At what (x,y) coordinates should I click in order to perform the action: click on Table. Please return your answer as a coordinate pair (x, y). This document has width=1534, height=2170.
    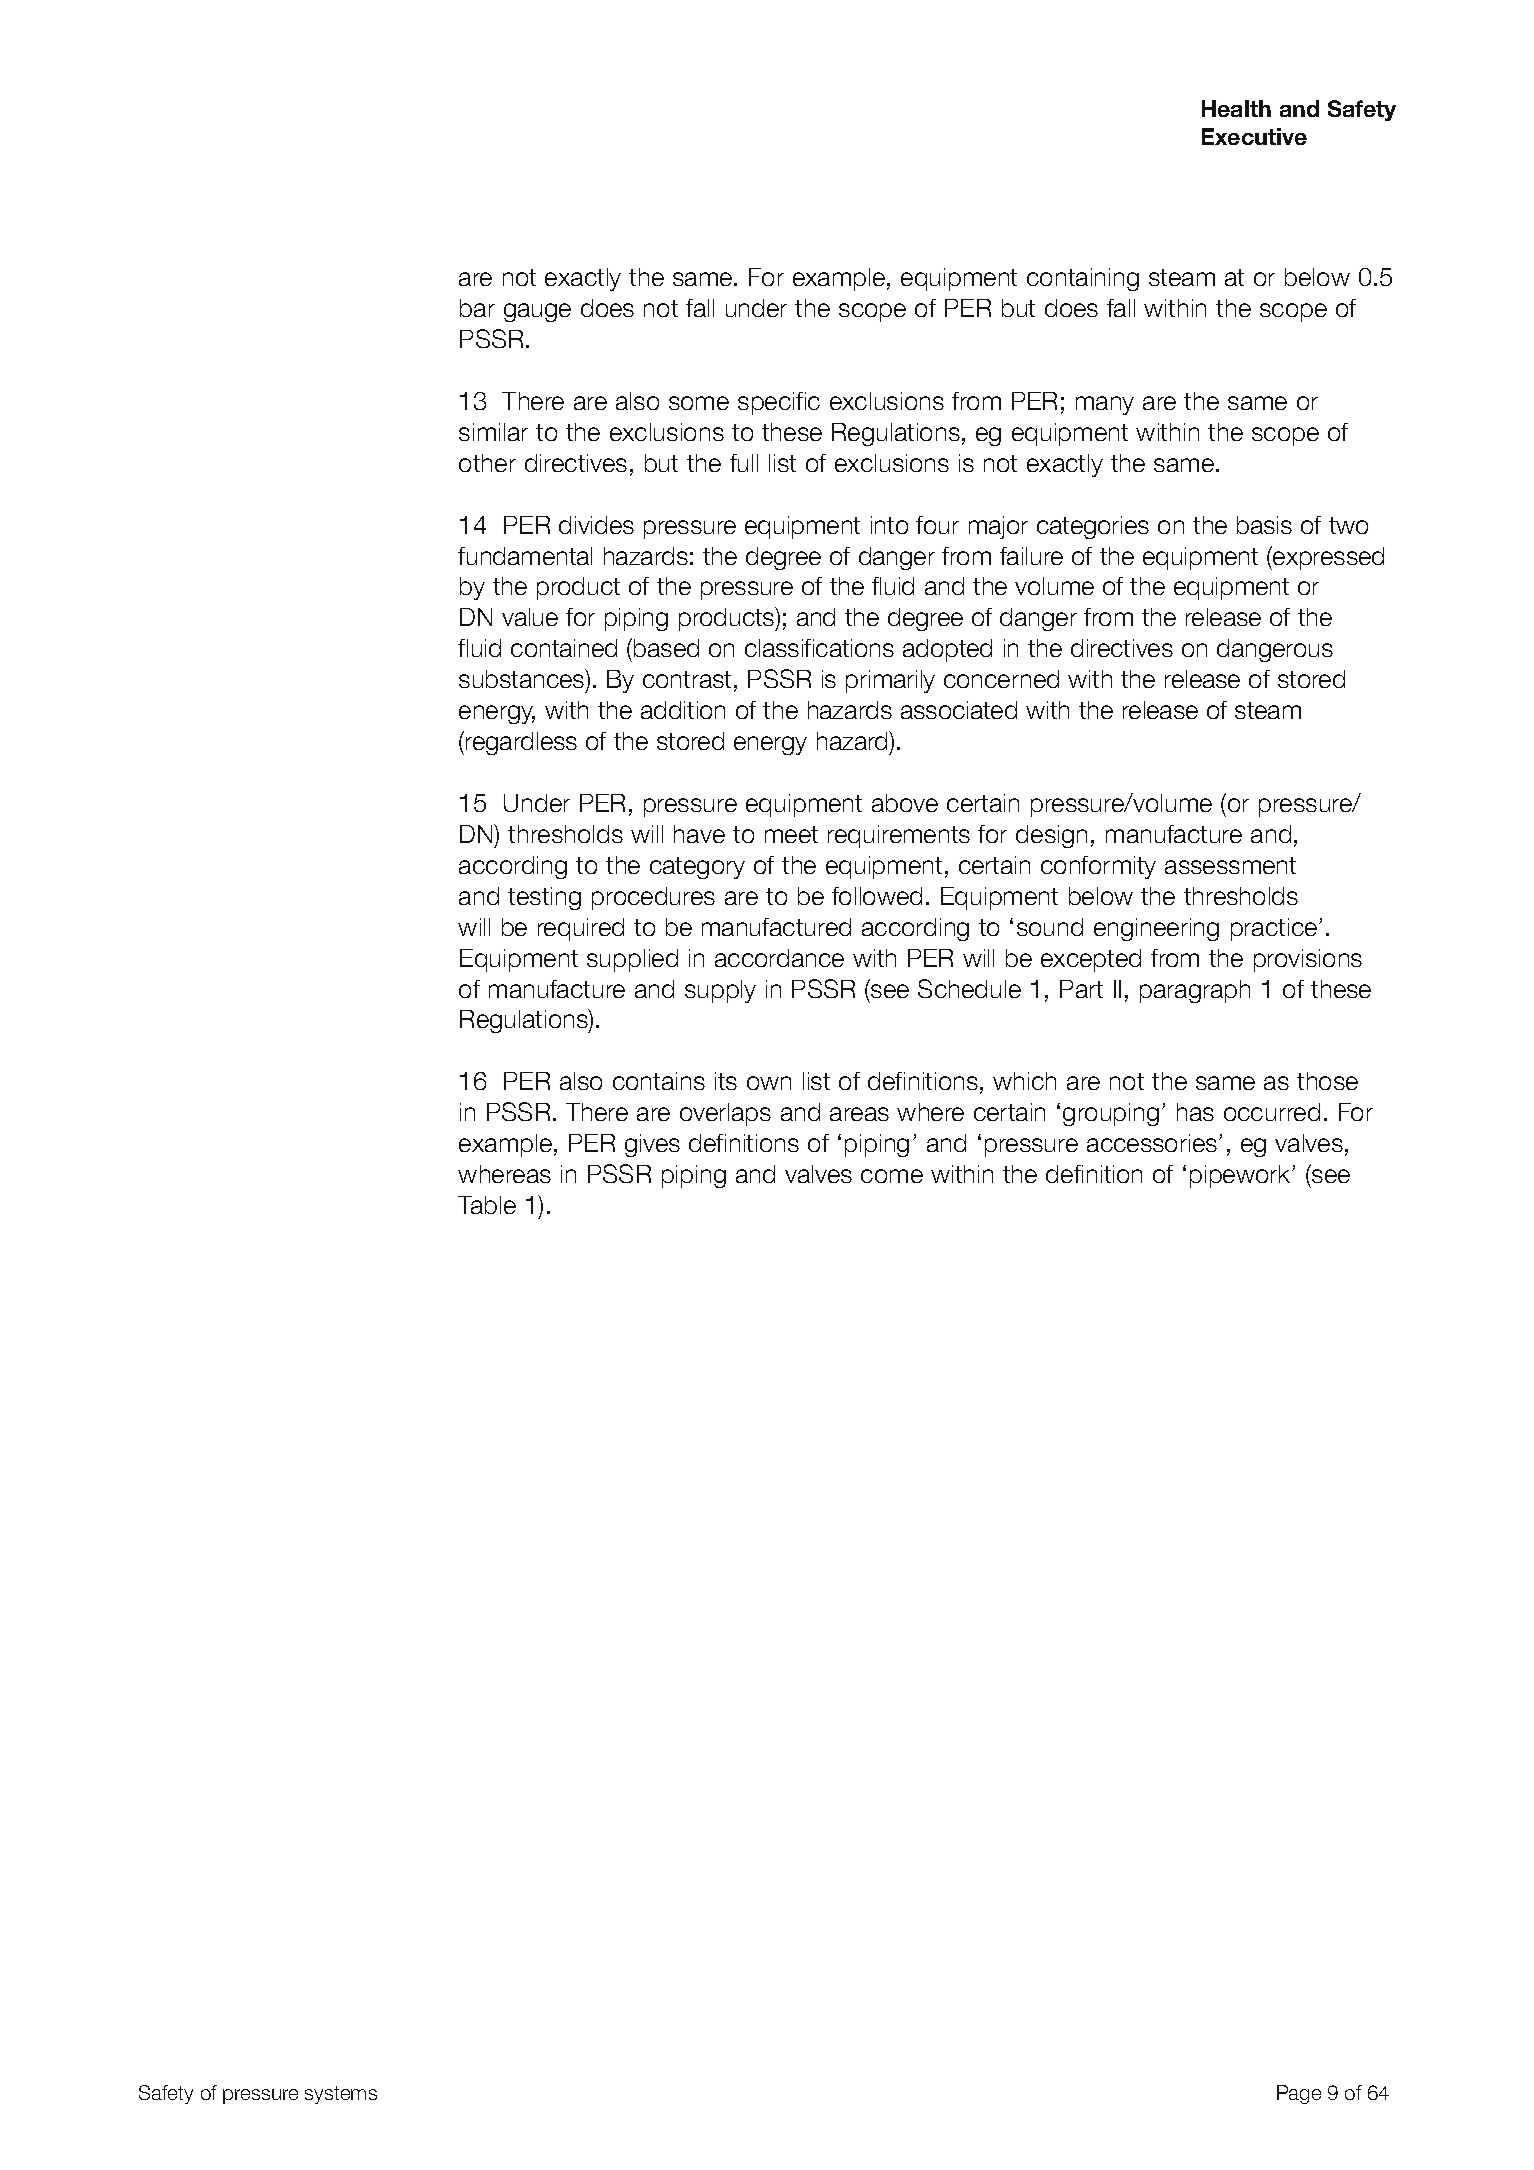
    Looking at the image, I should click on (487, 1205).
